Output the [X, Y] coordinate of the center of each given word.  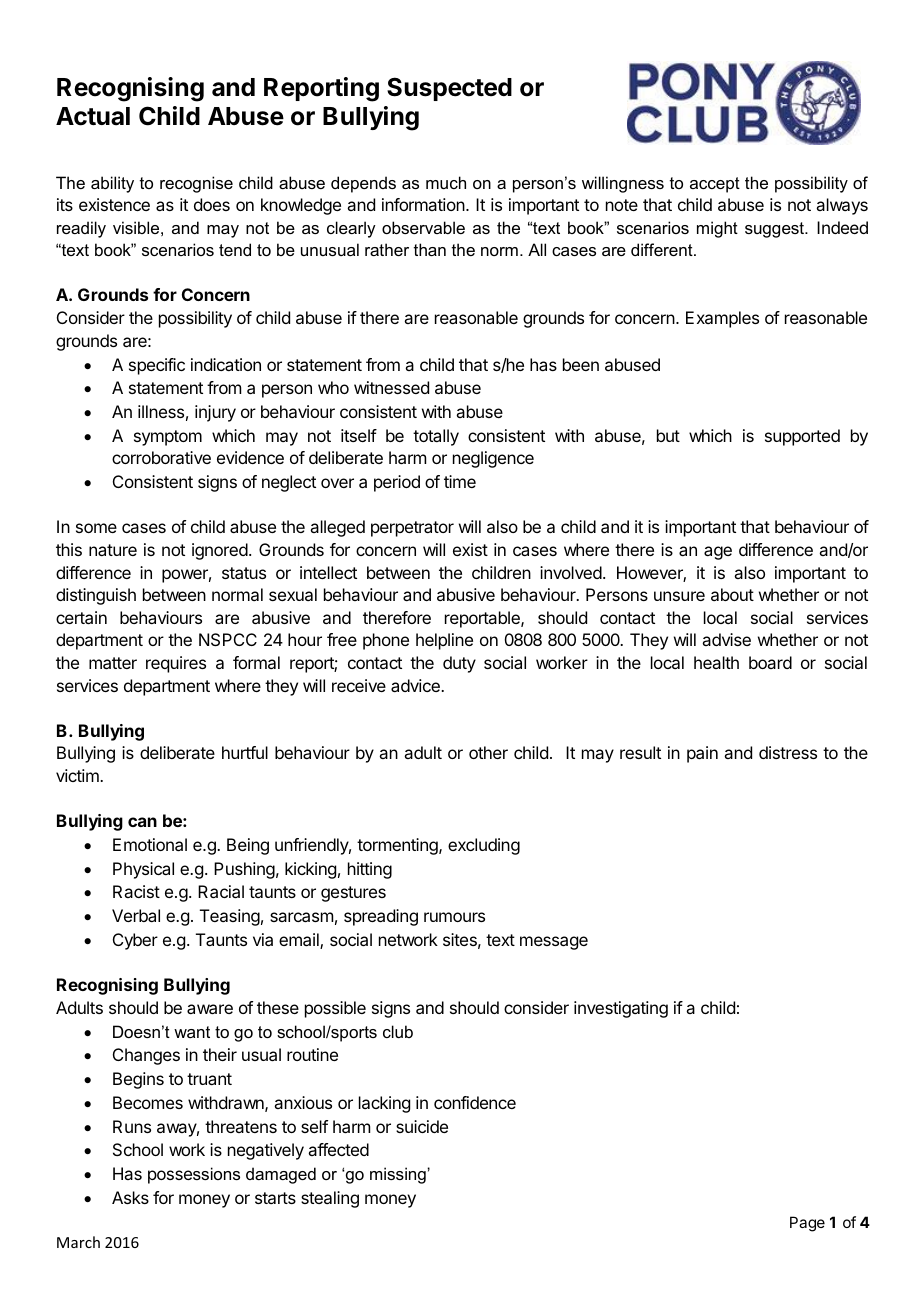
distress [788, 752]
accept [715, 185]
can [142, 822]
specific [157, 366]
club [398, 1031]
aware [210, 1009]
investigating [621, 1009]
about [732, 594]
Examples [722, 319]
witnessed [391, 387]
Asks [130, 1197]
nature [113, 550]
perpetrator [412, 529]
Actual [93, 116]
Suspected [449, 89]
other [488, 752]
